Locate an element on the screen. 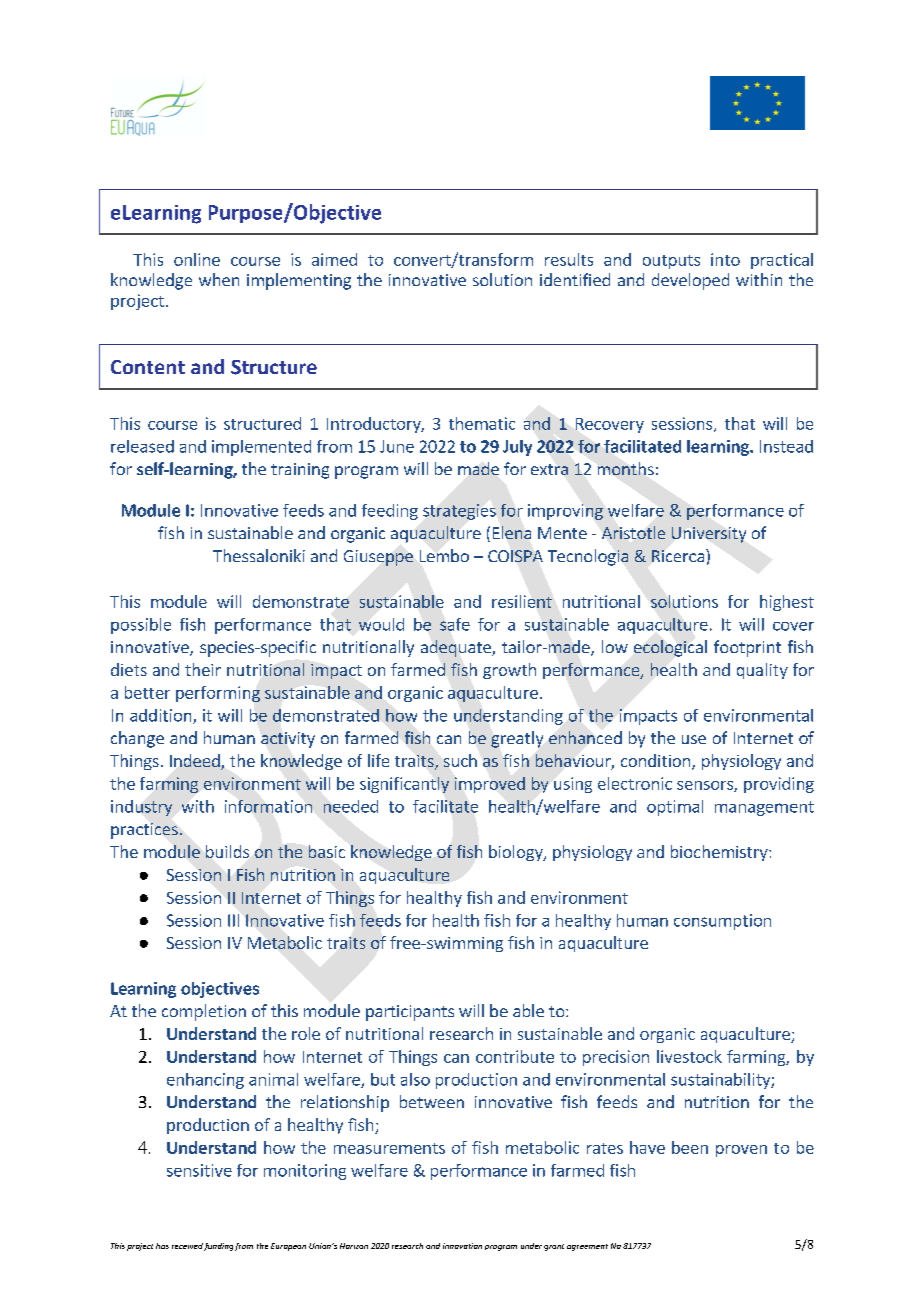  strategies is located at coordinates (459, 512).
